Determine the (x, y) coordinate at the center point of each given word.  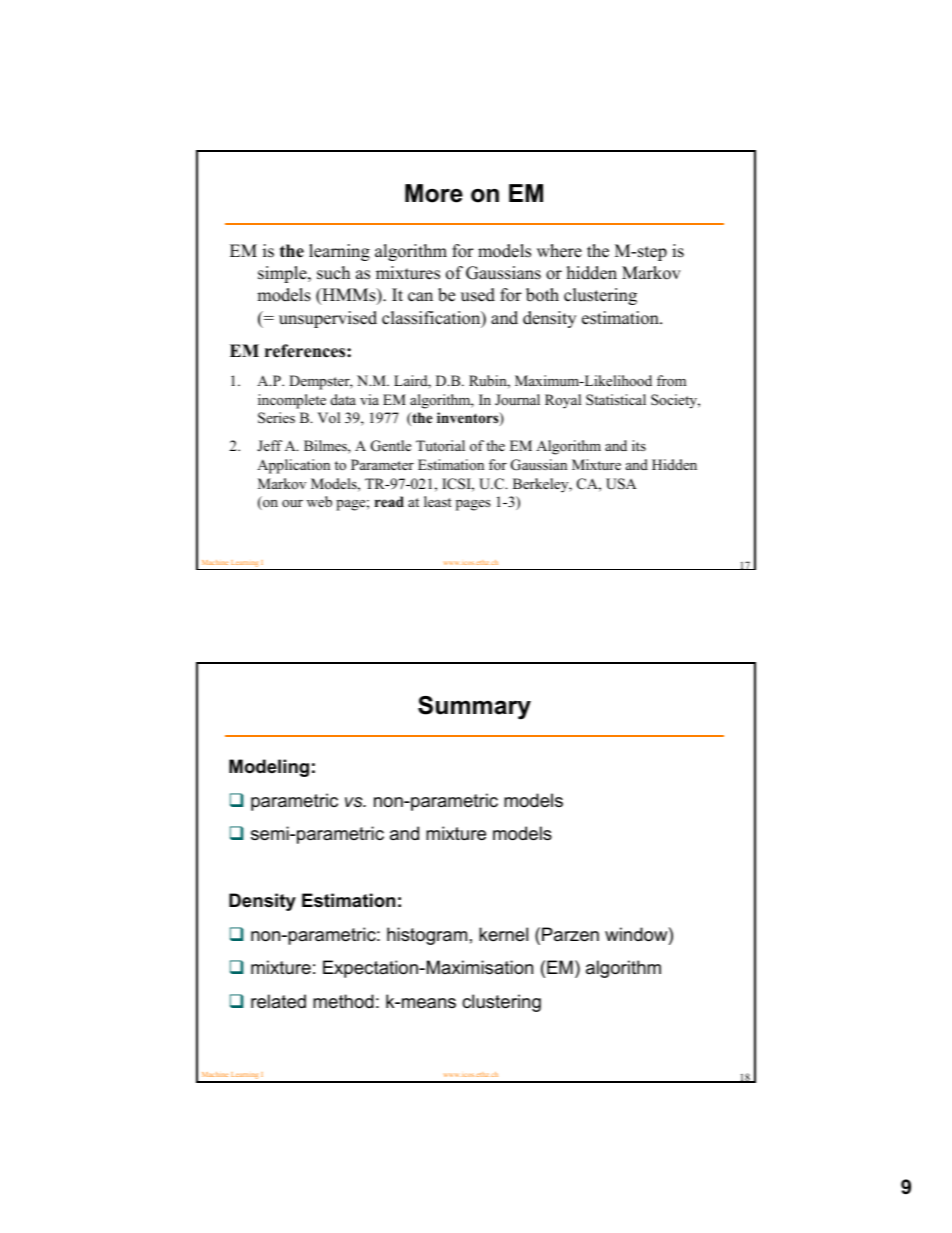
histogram (427, 936)
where (559, 251)
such (333, 273)
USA (621, 484)
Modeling (269, 768)
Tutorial (440, 445)
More (434, 193)
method (343, 1001)
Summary (474, 708)
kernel (503, 934)
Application (293, 466)
